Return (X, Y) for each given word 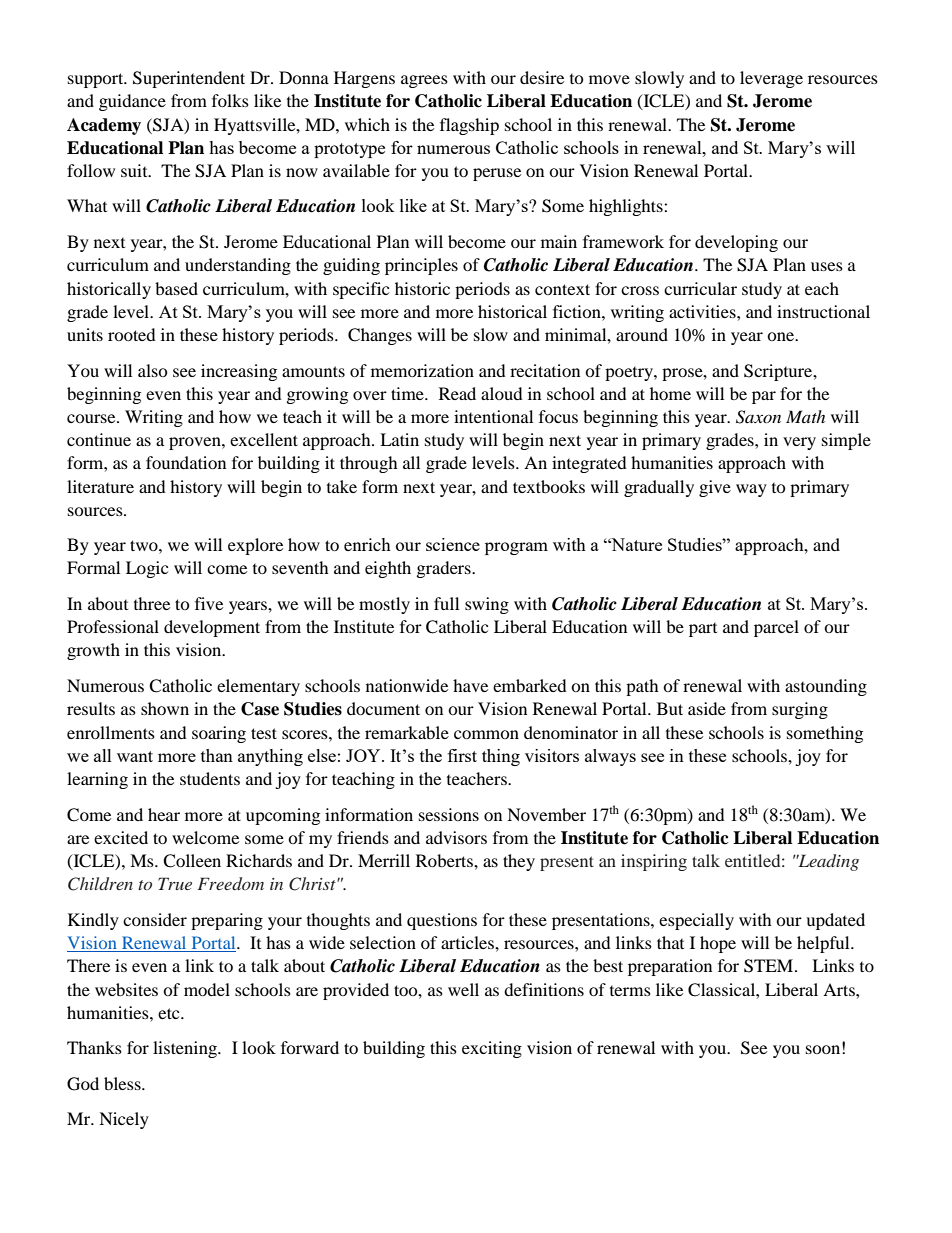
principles (421, 266)
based (176, 288)
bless (123, 1083)
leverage (771, 79)
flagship (469, 126)
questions (442, 921)
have (470, 685)
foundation (186, 462)
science (453, 544)
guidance (132, 102)
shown (165, 708)
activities (703, 311)
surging (800, 710)
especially (696, 921)
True (175, 883)
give (715, 488)
